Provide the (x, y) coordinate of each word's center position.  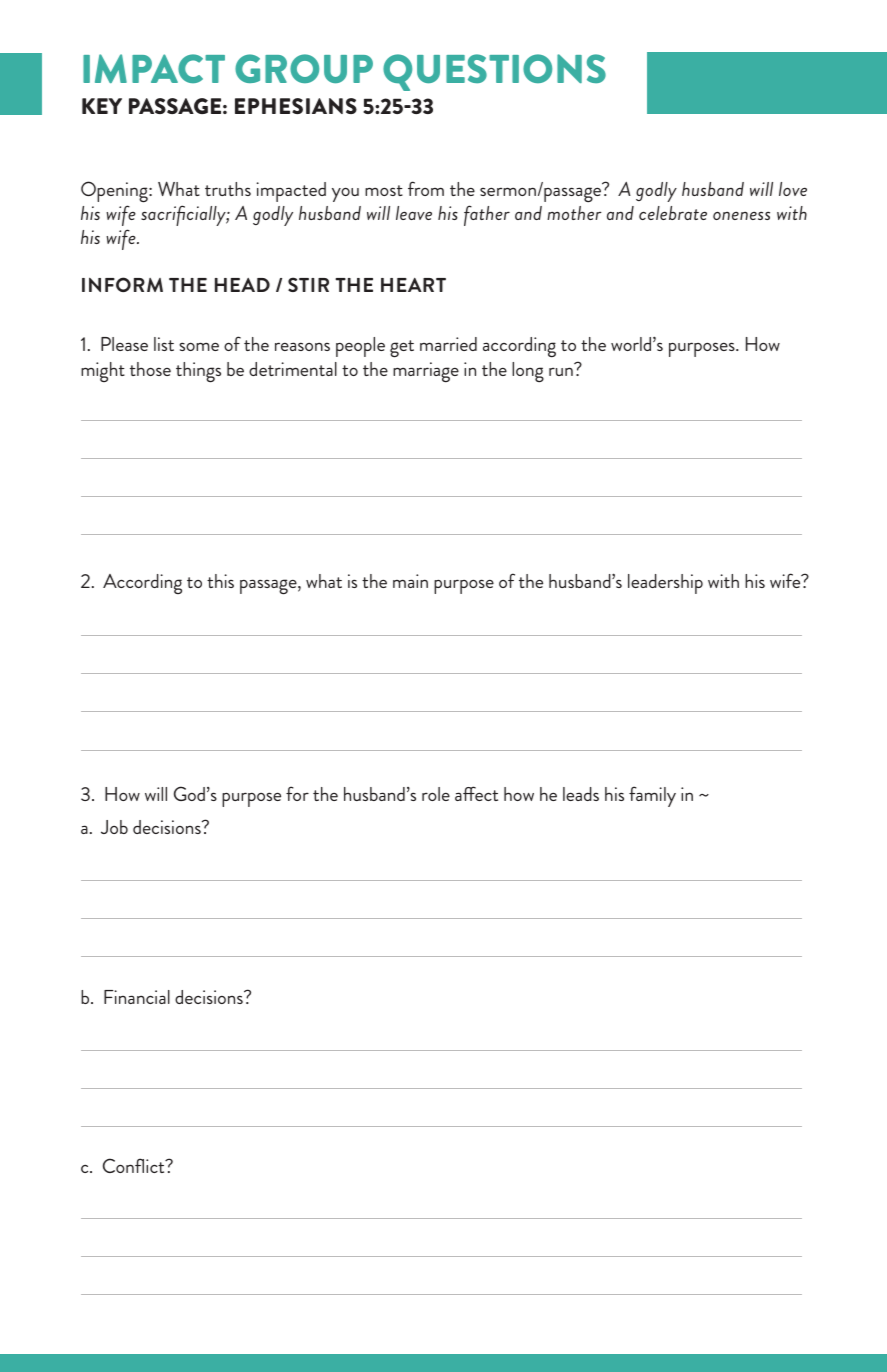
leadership (665, 584)
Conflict (135, 1165)
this (220, 581)
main (410, 581)
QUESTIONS (494, 72)
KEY (102, 106)
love (793, 189)
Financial (137, 997)
